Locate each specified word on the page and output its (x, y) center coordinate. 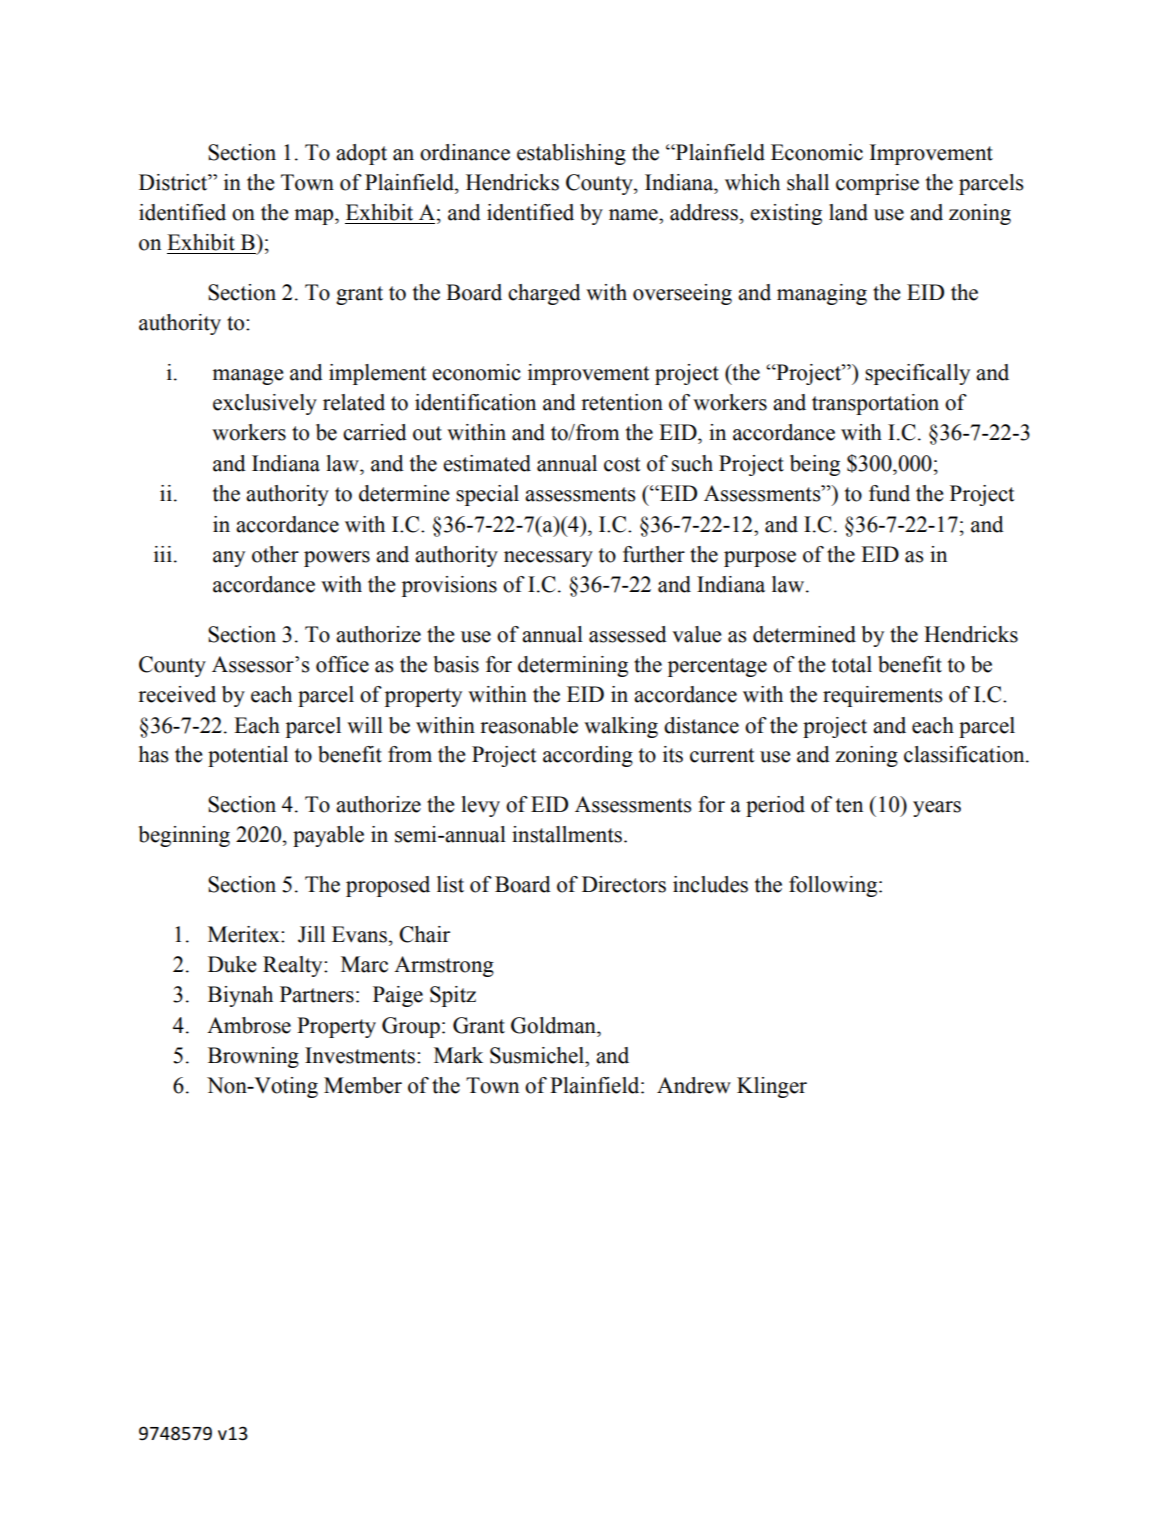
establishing (571, 154)
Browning (253, 1057)
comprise (877, 184)
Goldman (554, 1025)
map (315, 217)
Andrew (694, 1085)
